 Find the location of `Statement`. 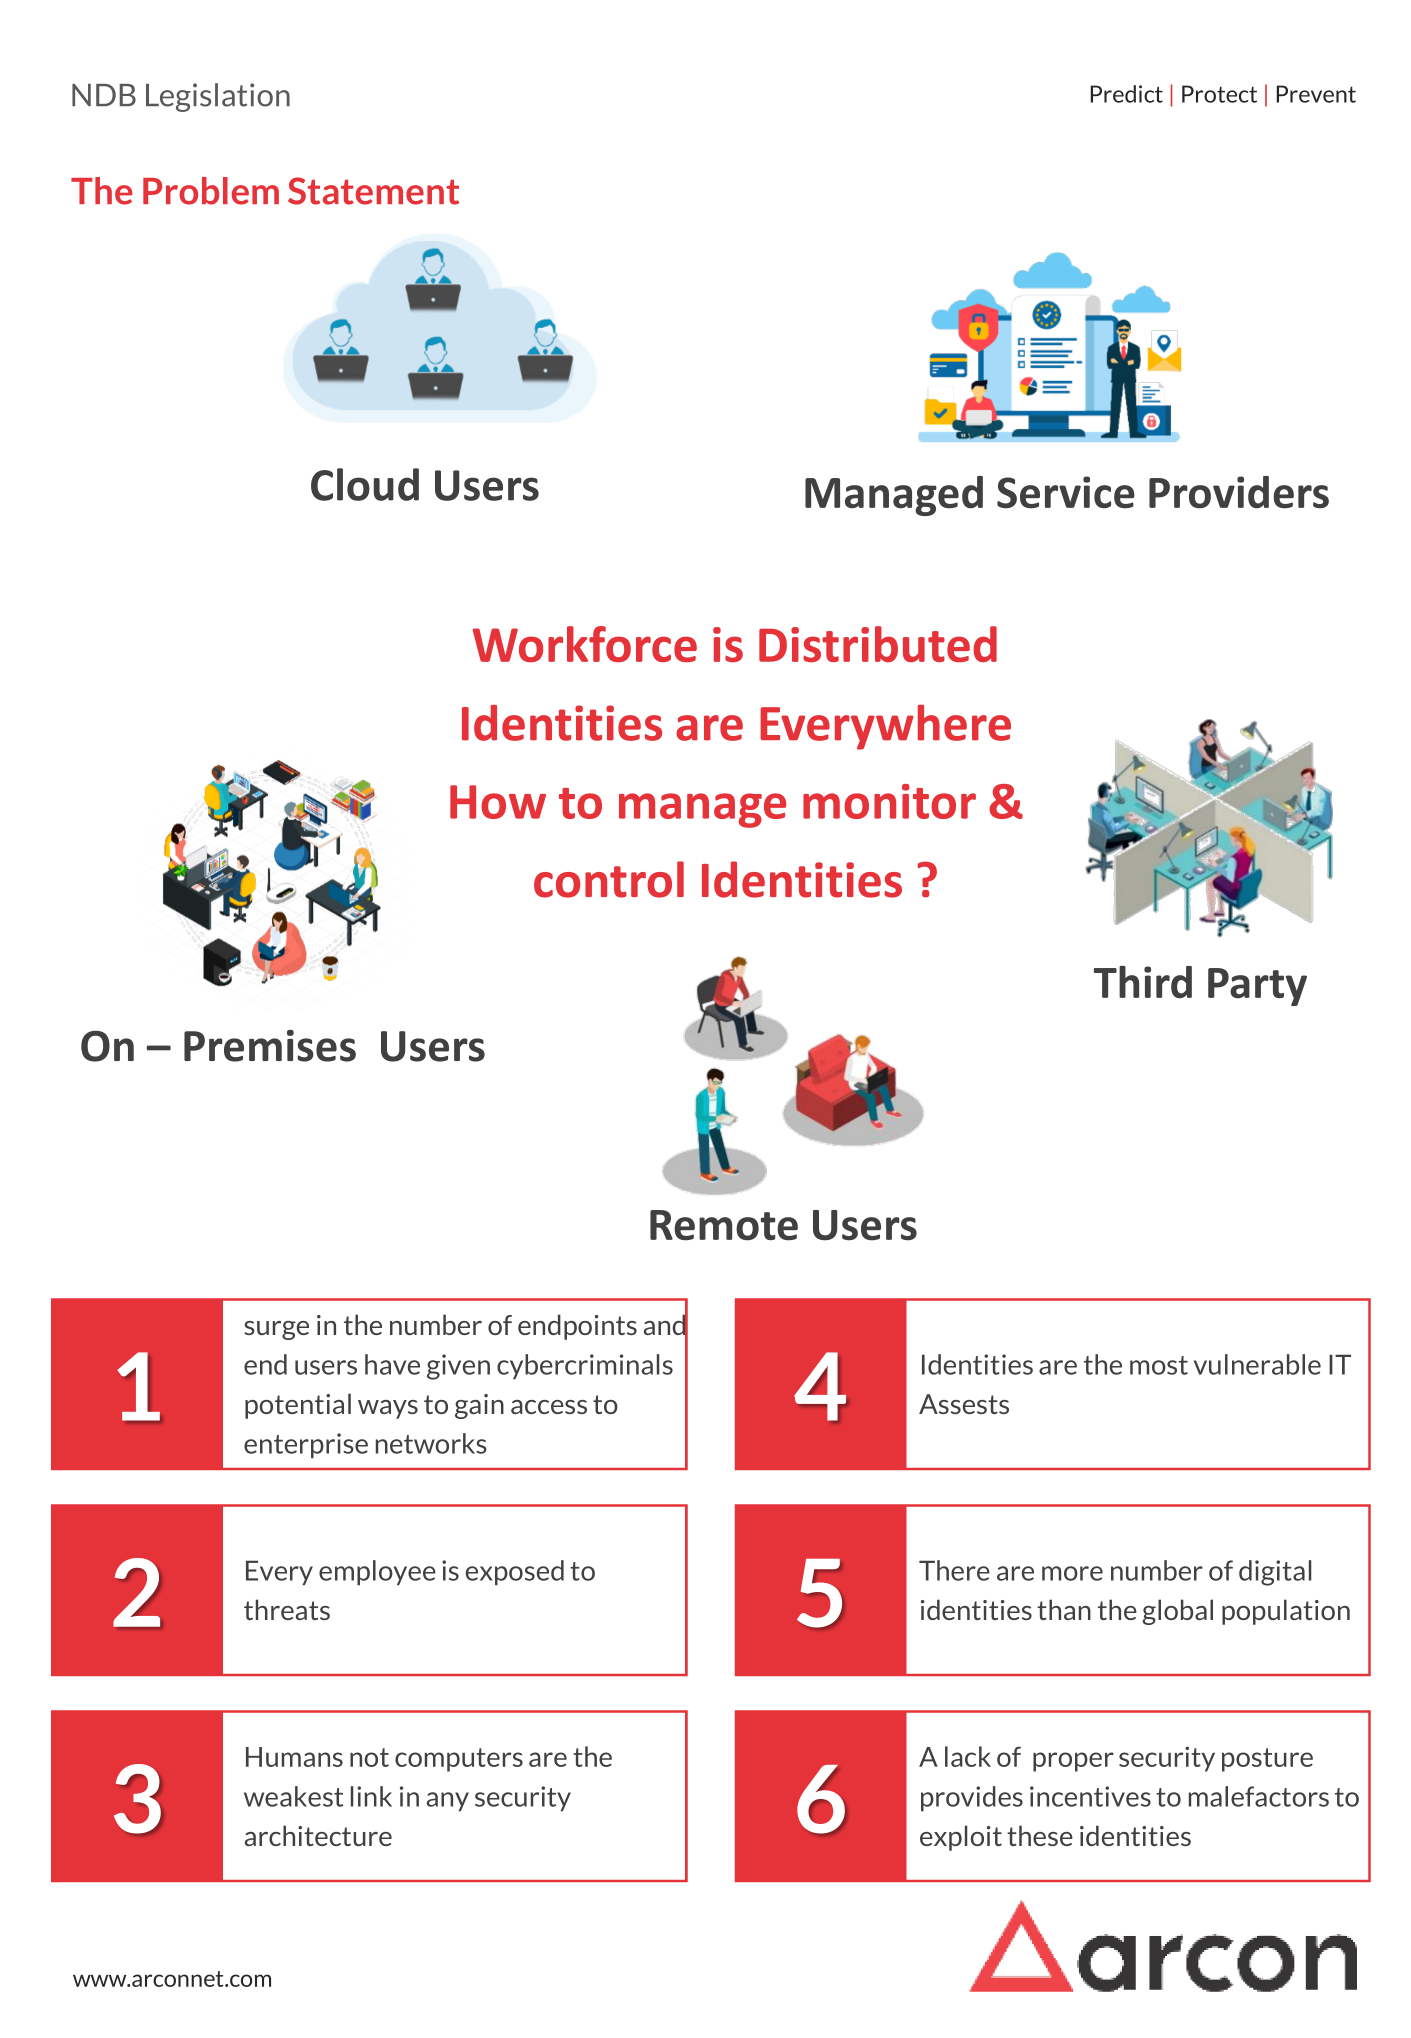

Statement is located at coordinates (373, 191).
